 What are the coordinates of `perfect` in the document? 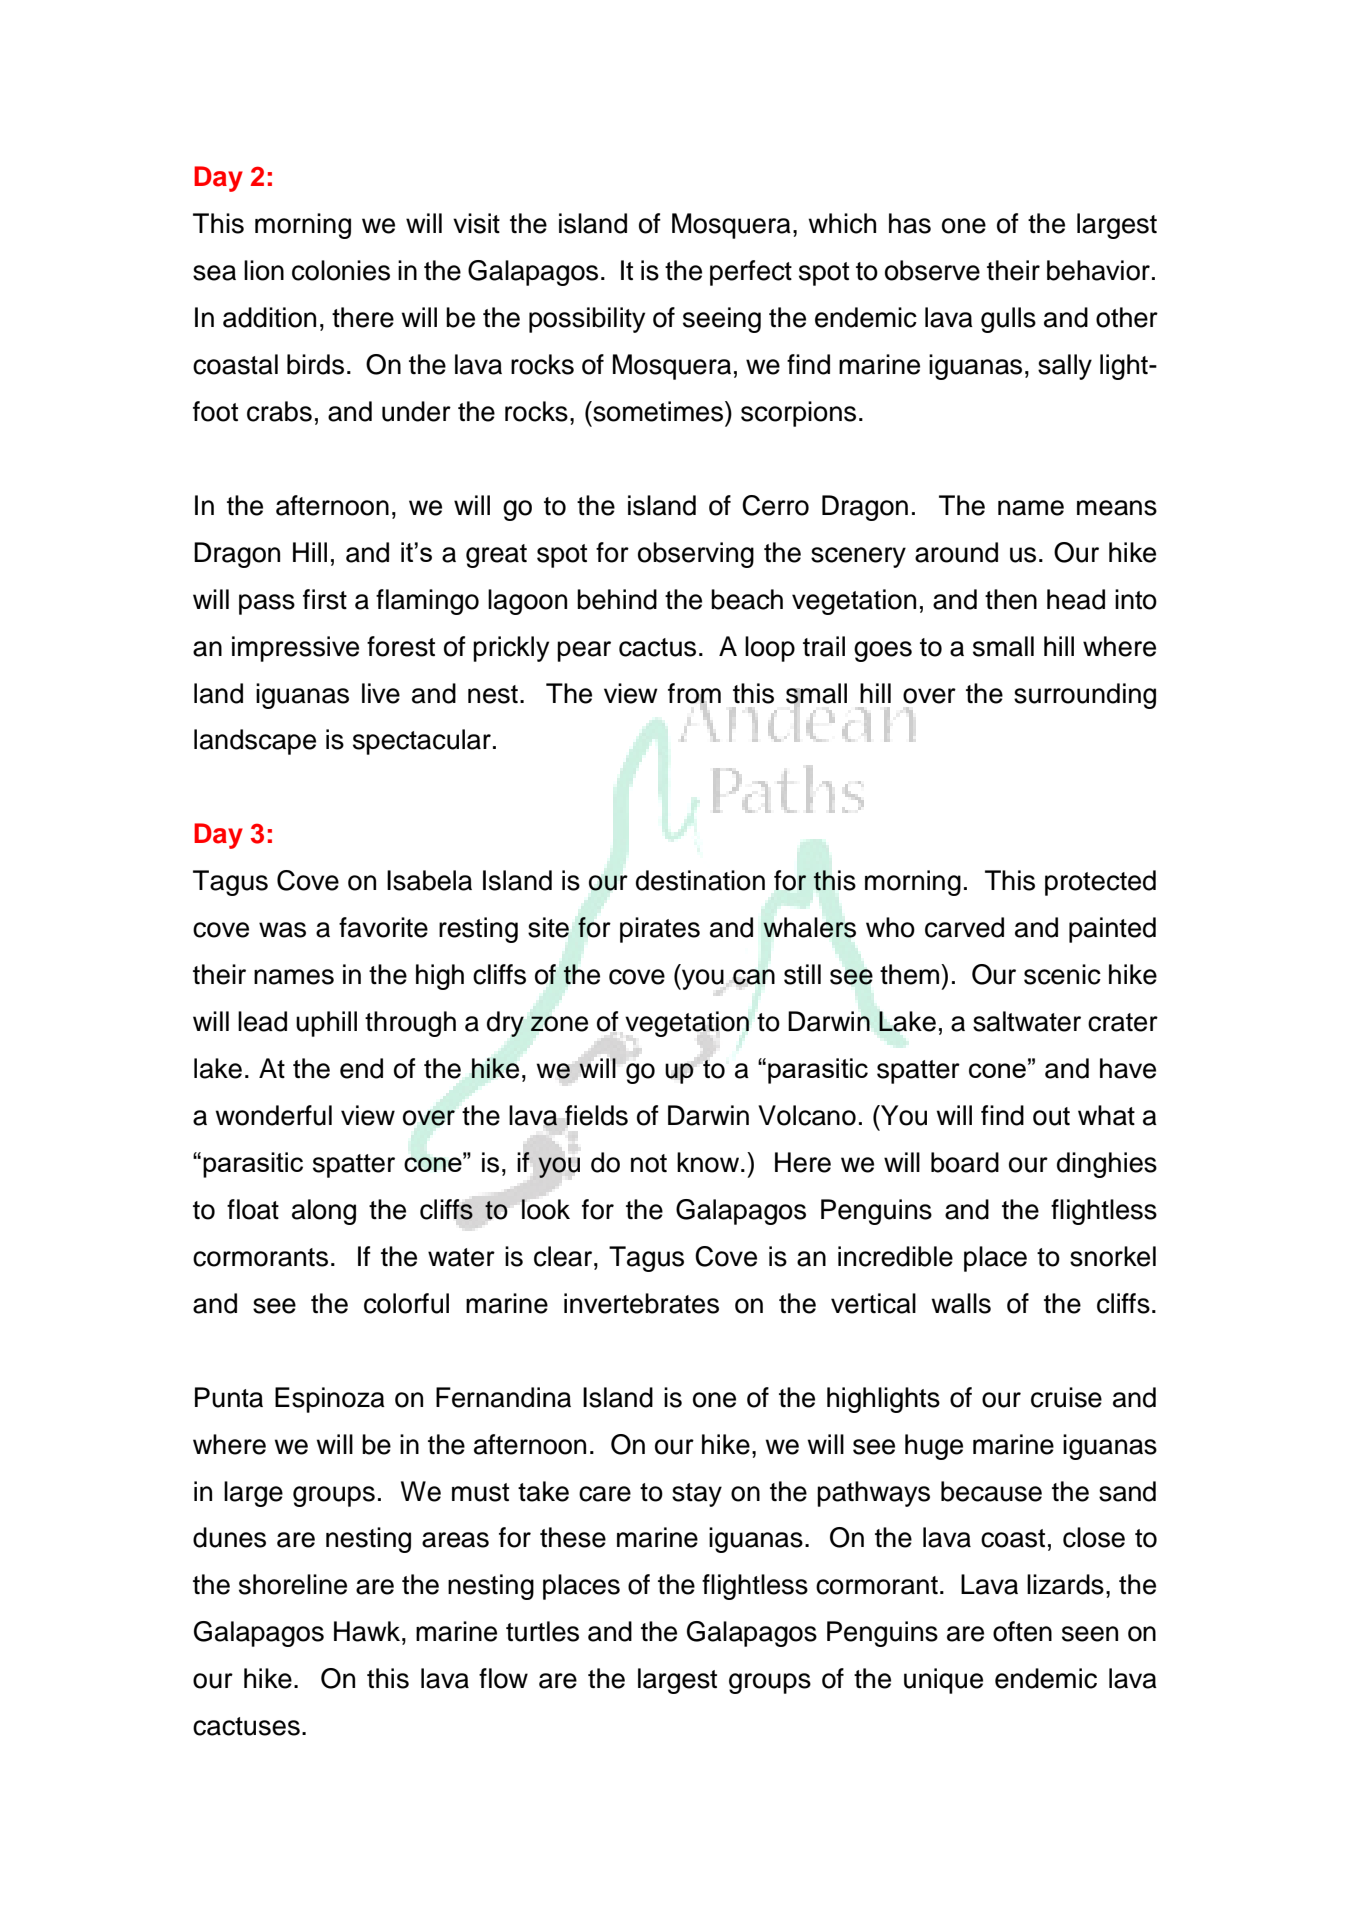 It's located at (751, 273).
